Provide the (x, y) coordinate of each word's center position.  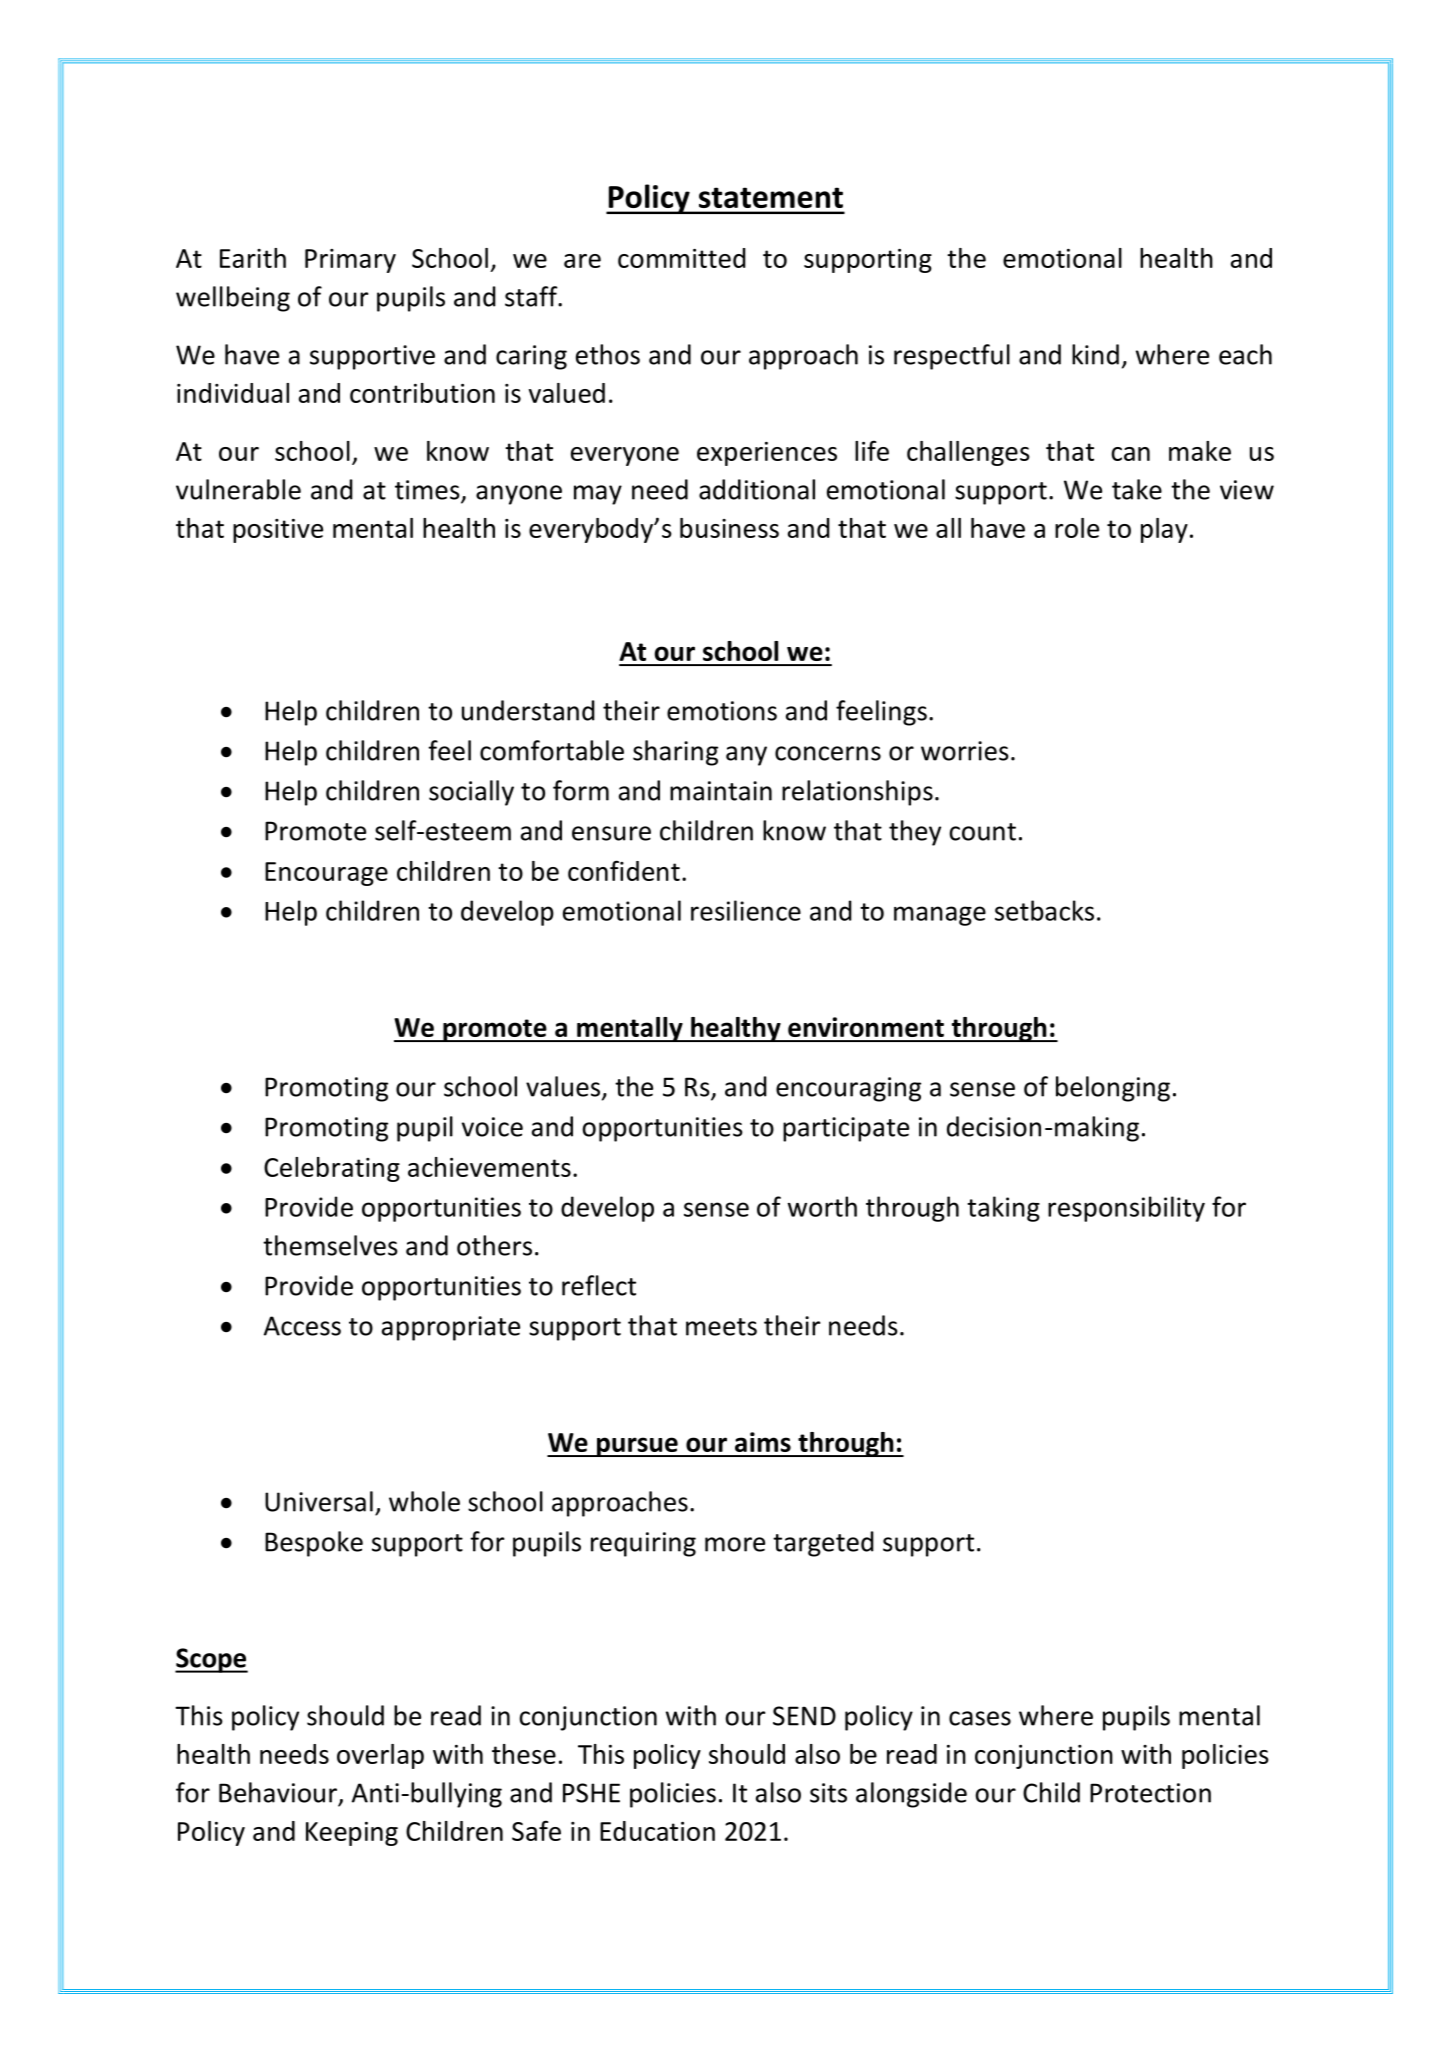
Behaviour (279, 1793)
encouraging (848, 1089)
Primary (350, 261)
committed (682, 258)
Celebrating (332, 1169)
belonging (1113, 1089)
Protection (1150, 1793)
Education (657, 1831)
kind (1095, 354)
